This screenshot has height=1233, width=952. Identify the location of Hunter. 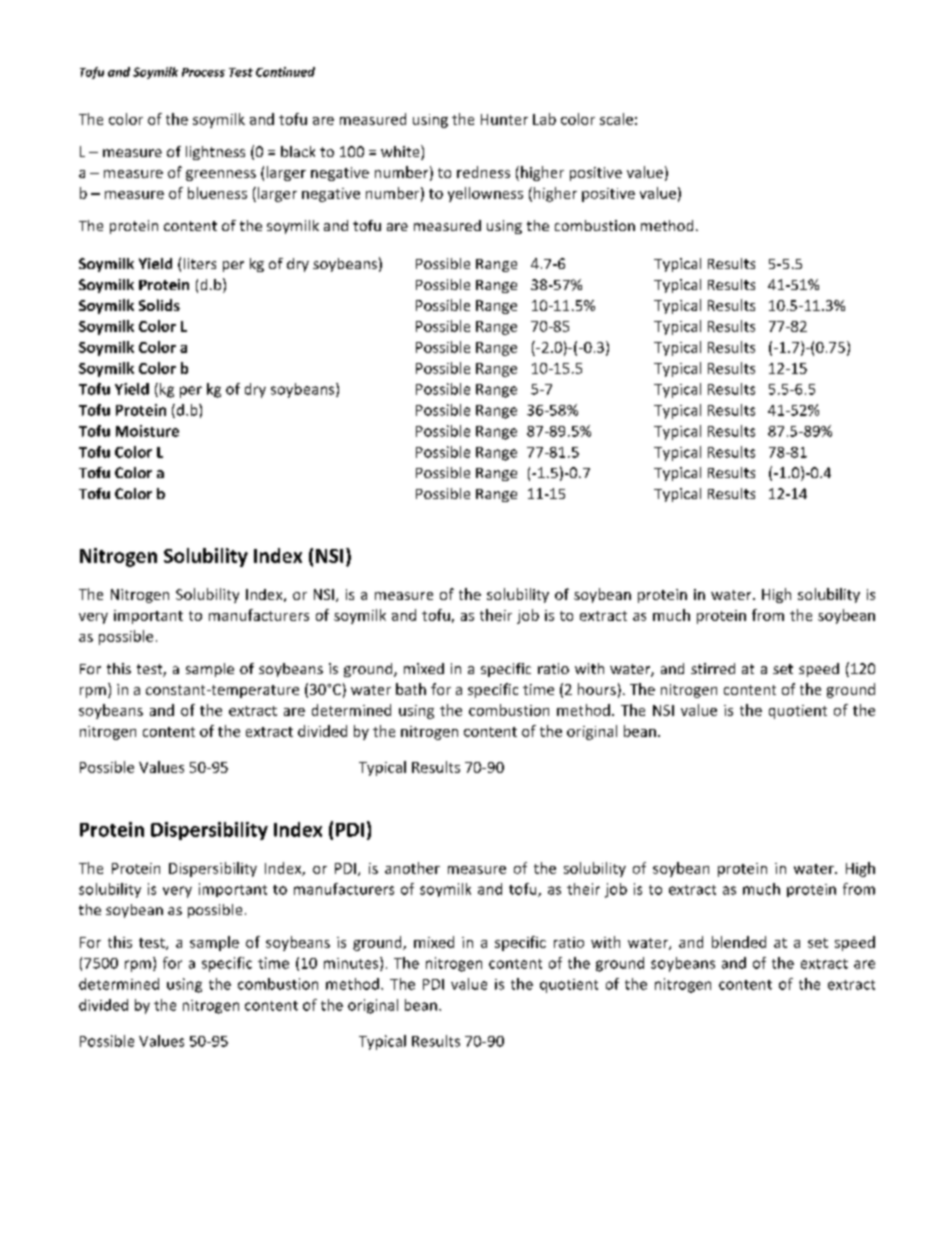
(504, 119).
